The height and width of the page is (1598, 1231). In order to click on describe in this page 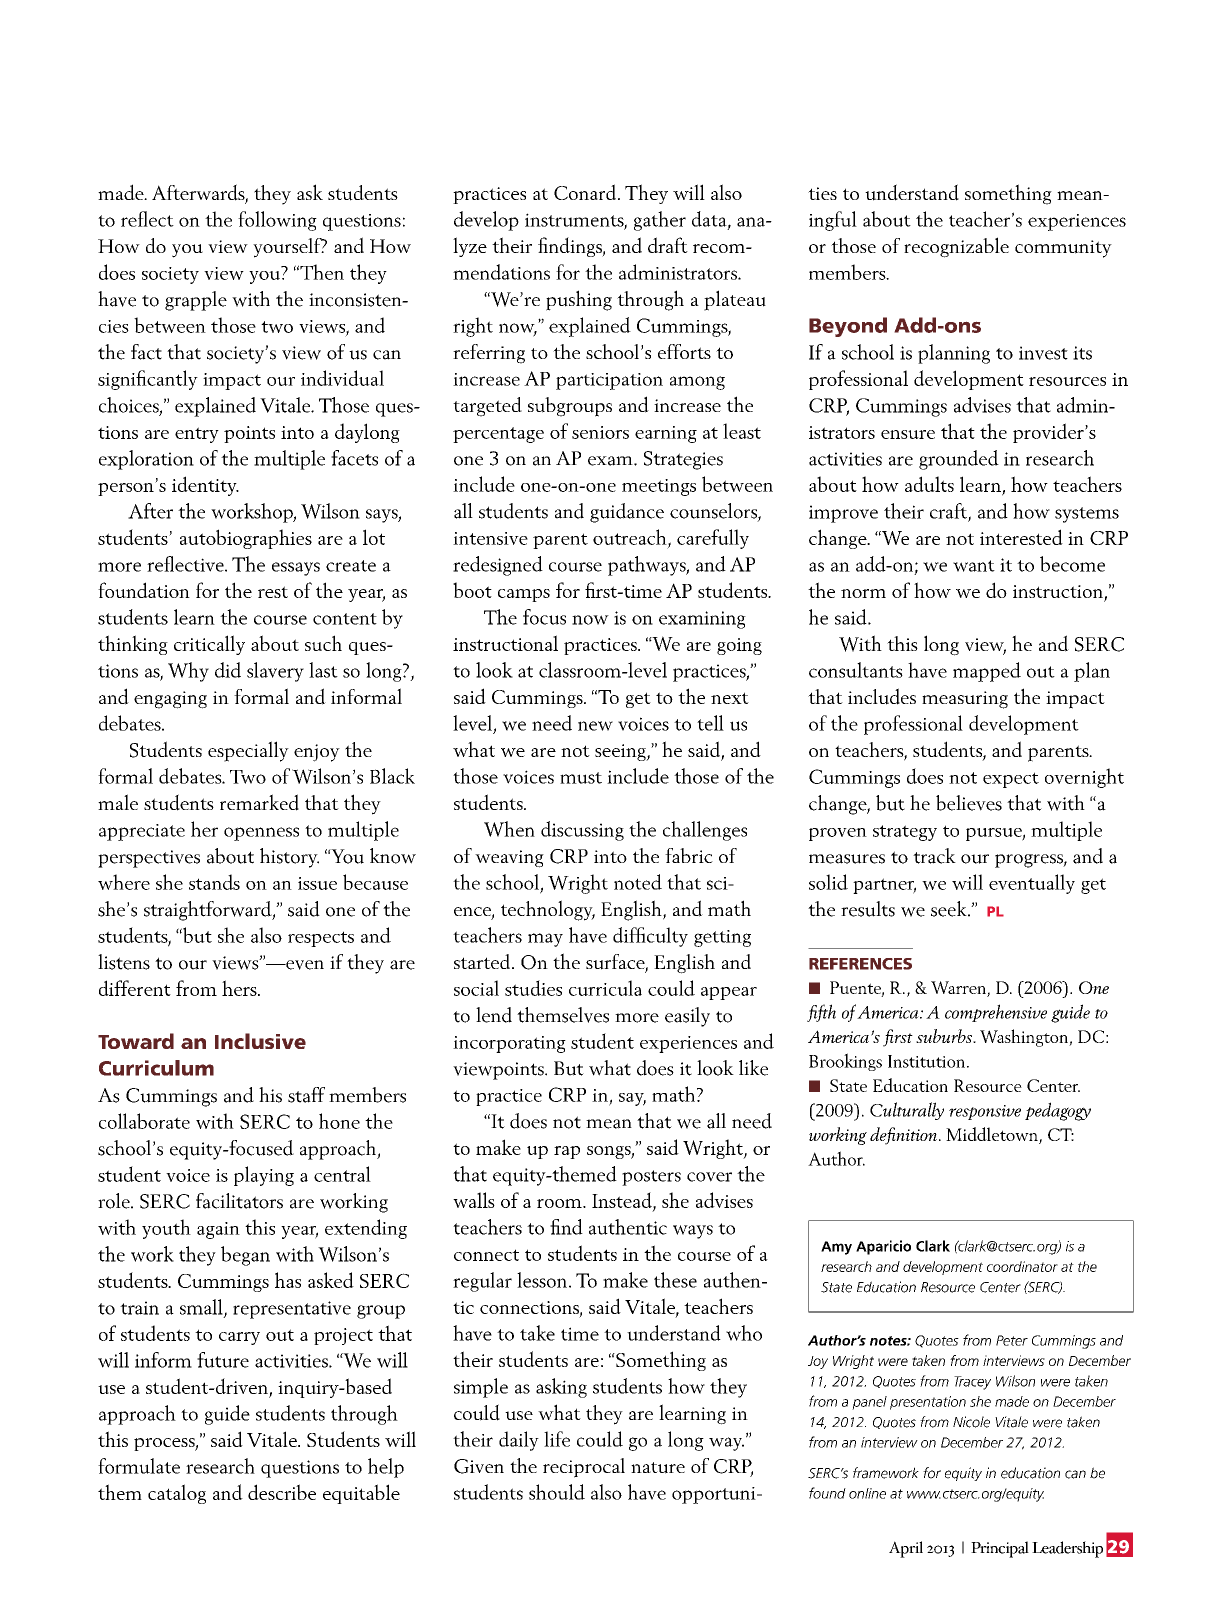, I will do `click(282, 1492)`.
